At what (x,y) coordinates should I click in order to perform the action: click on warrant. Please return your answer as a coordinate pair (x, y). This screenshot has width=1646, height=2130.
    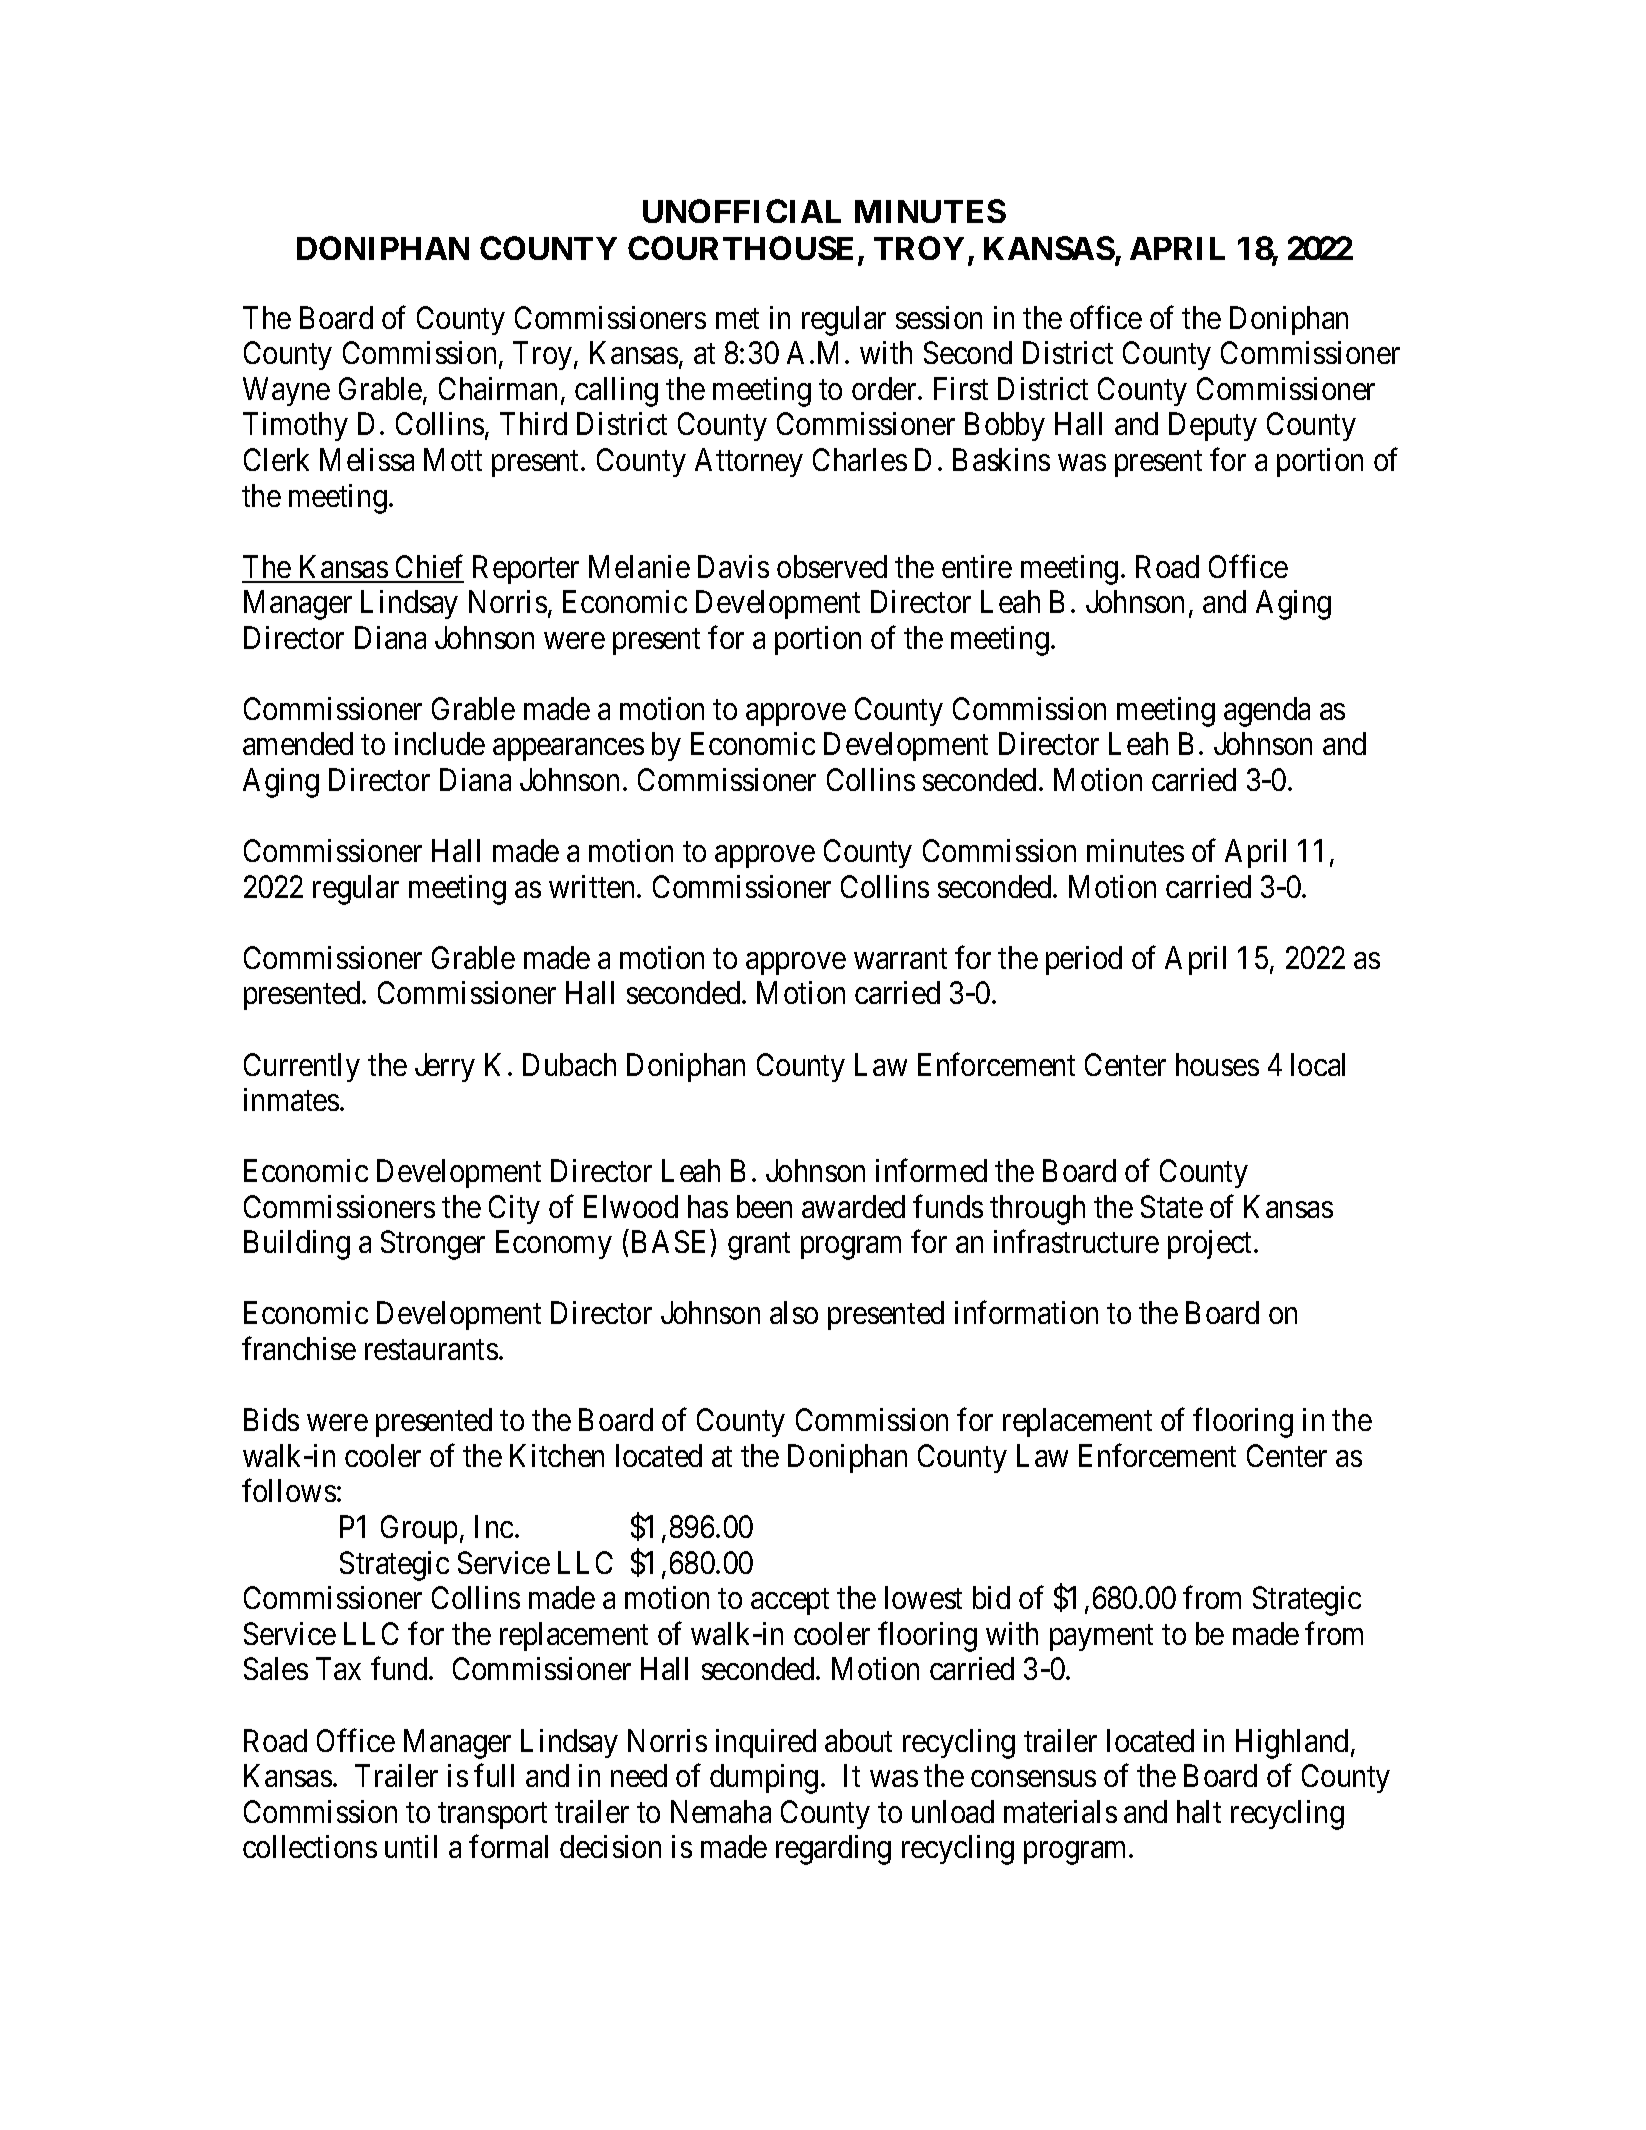
    Looking at the image, I should click on (900, 959).
